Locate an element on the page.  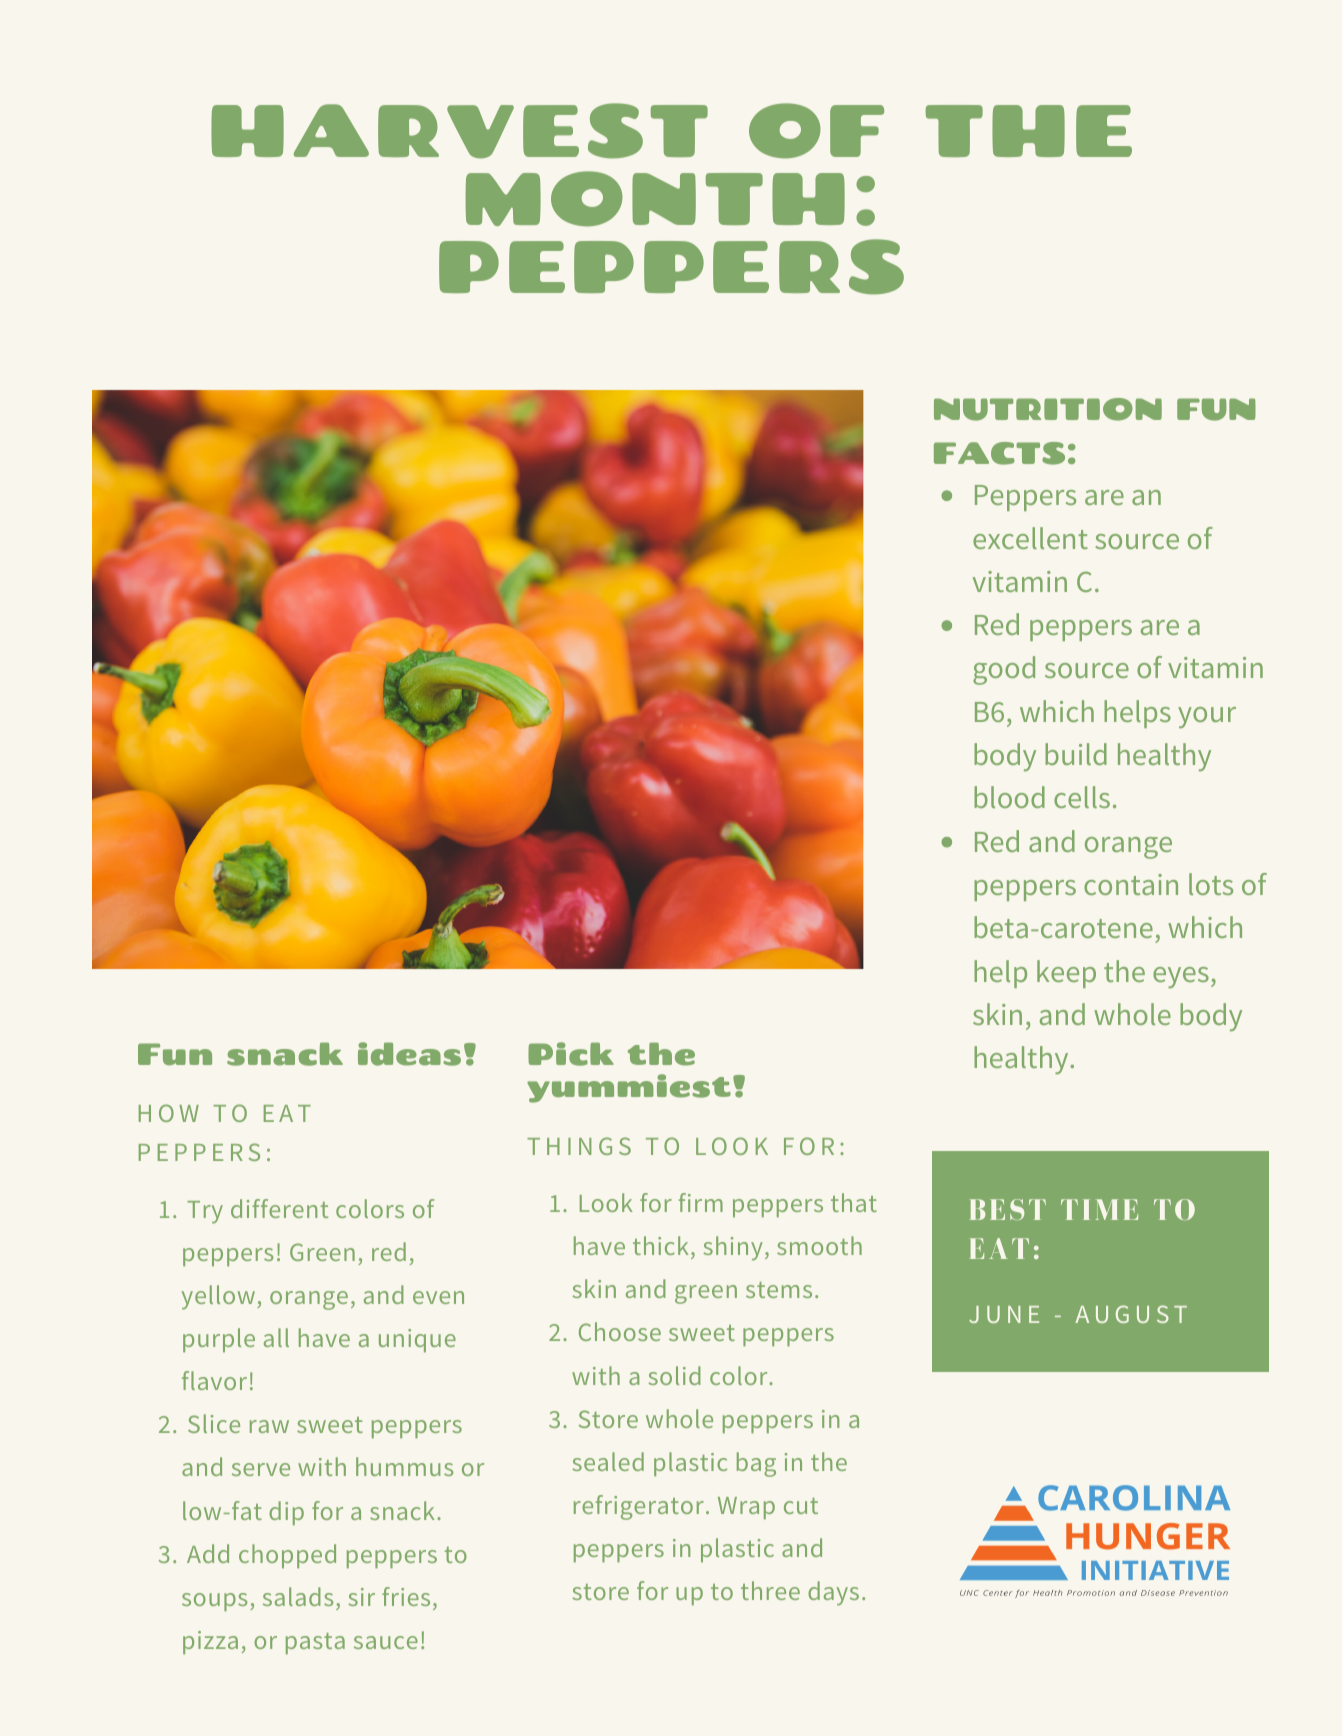
FACTS is located at coordinates (999, 453).
